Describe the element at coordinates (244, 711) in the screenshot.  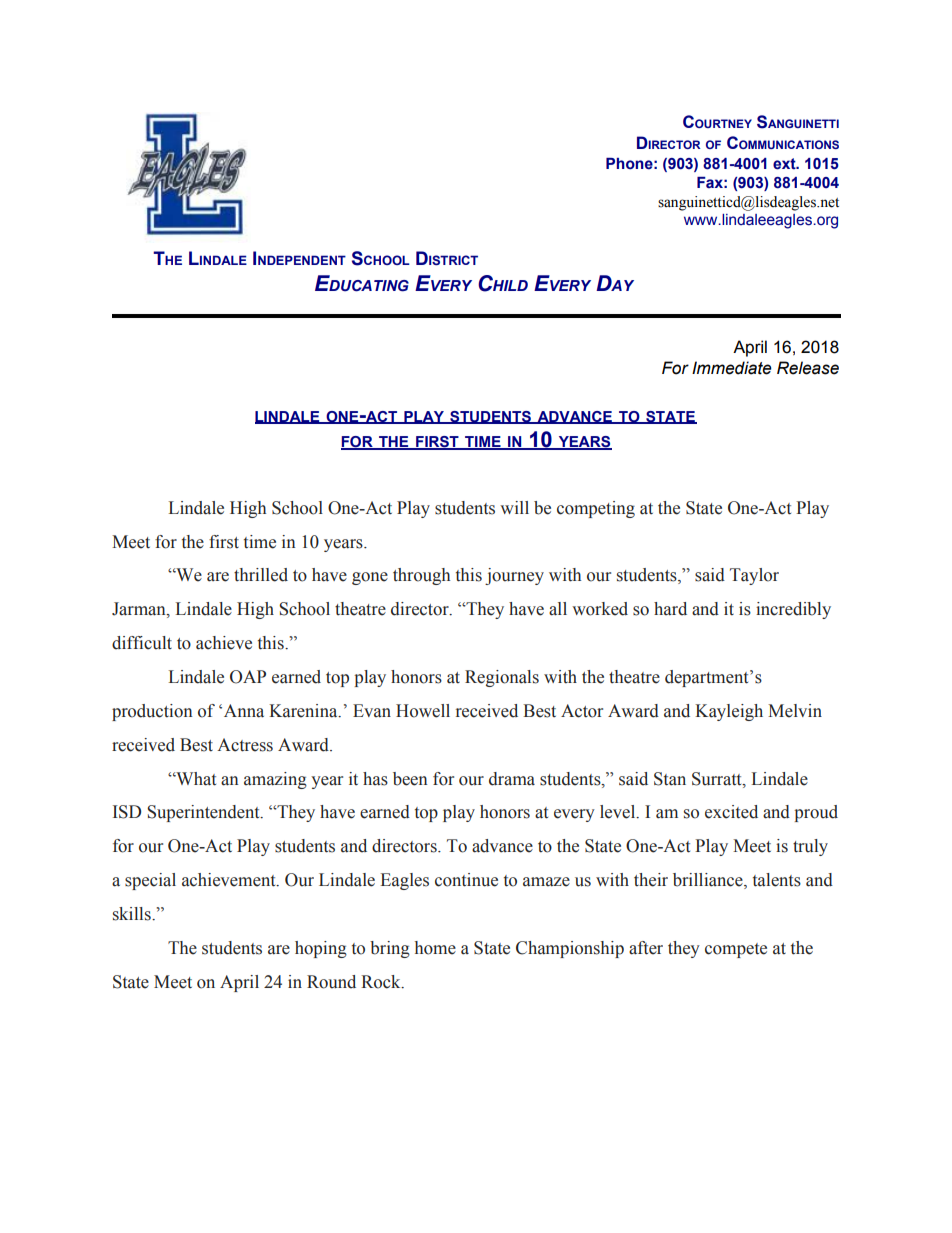
I see `Anna` at that location.
